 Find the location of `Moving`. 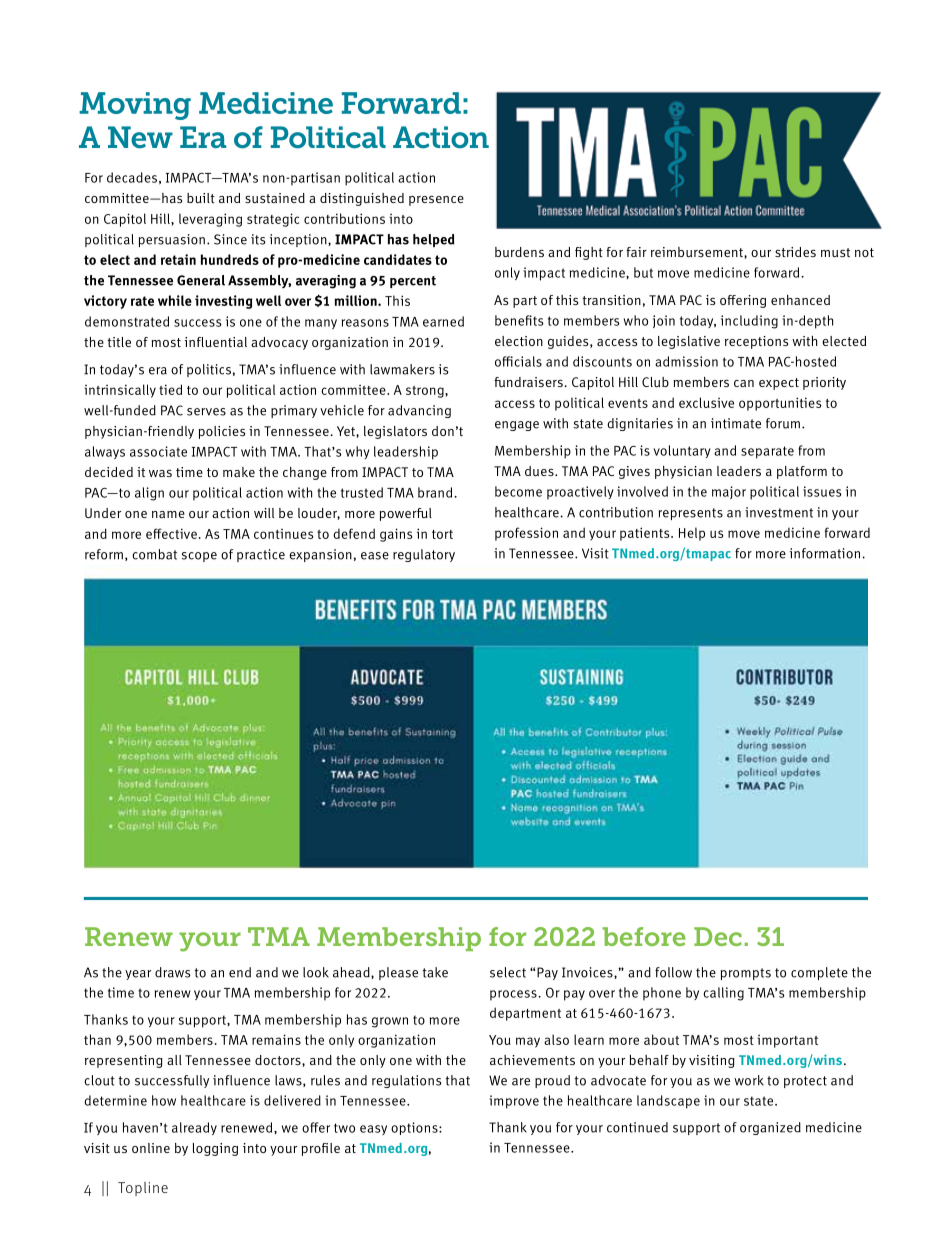

Moving is located at coordinates (135, 106).
